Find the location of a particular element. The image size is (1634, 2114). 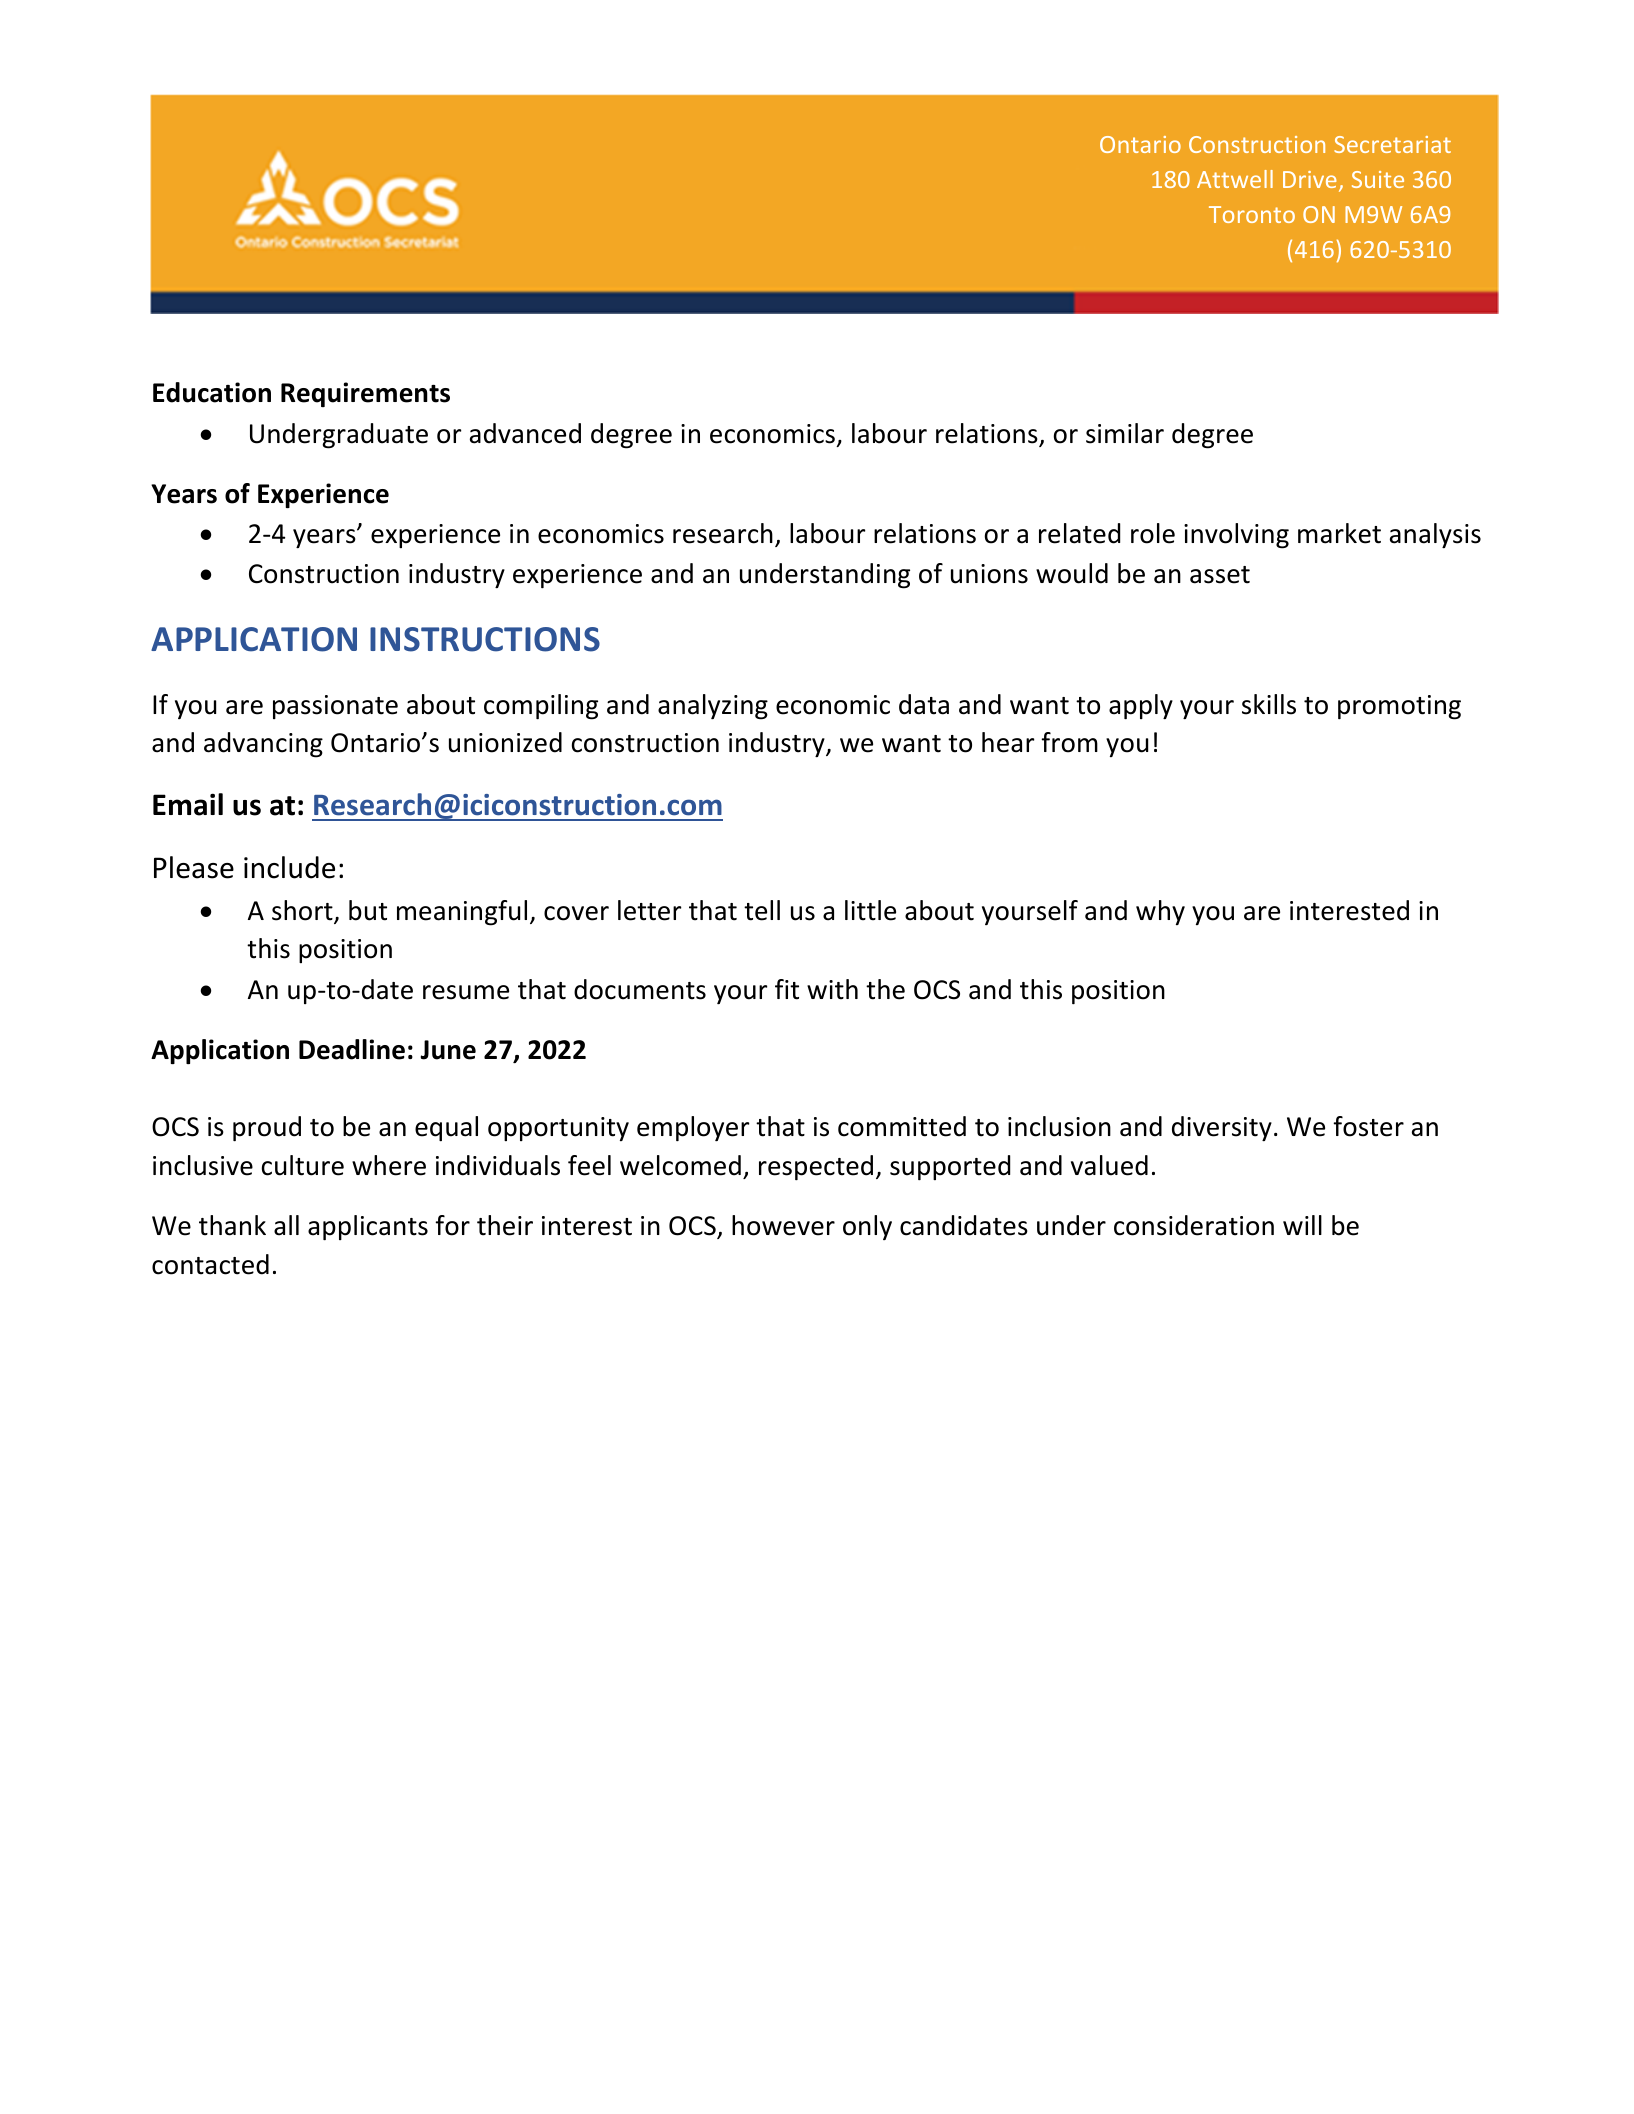

applicants is located at coordinates (368, 1227).
